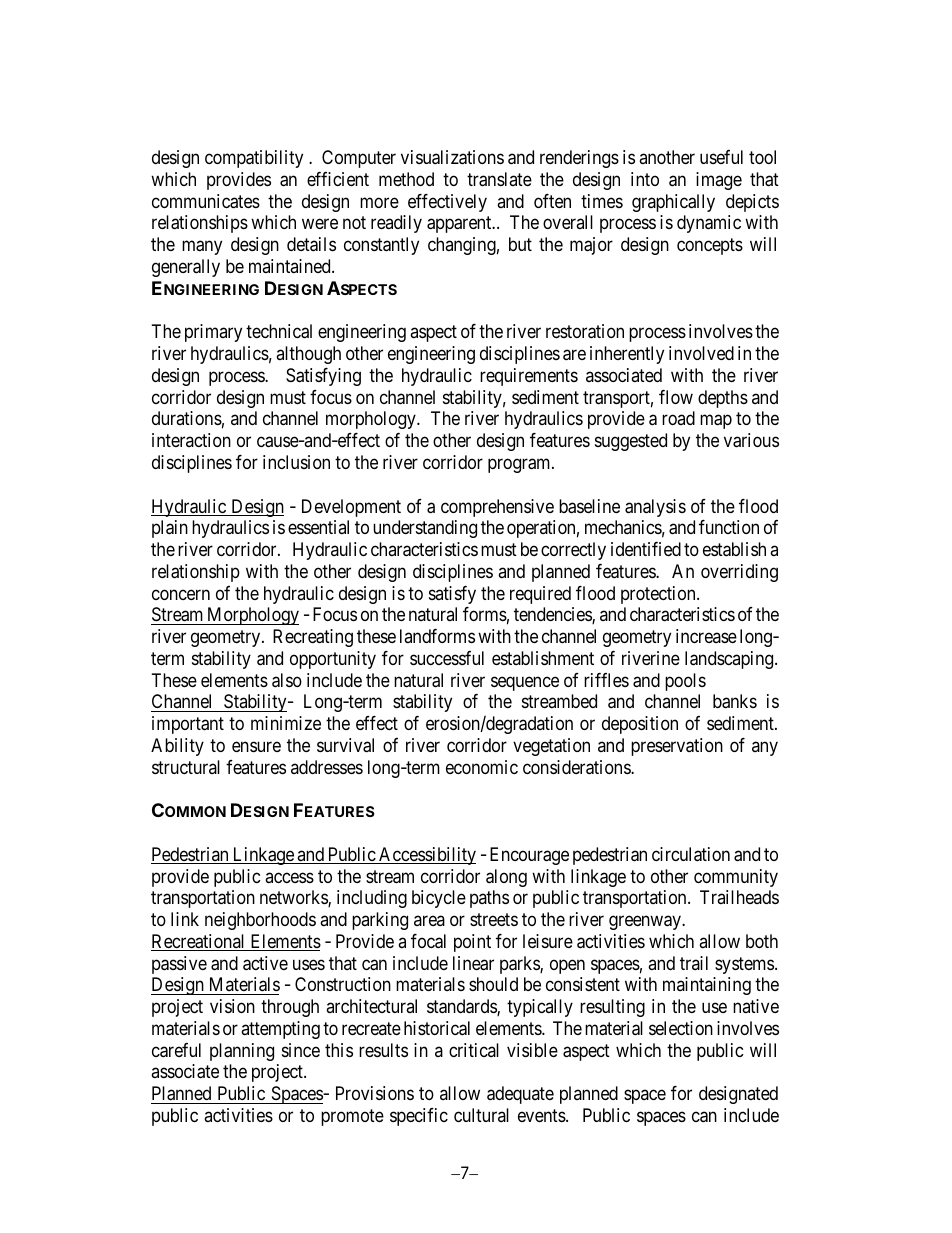 The image size is (952, 1233). Describe the element at coordinates (213, 333) in the document. I see `primary` at that location.
